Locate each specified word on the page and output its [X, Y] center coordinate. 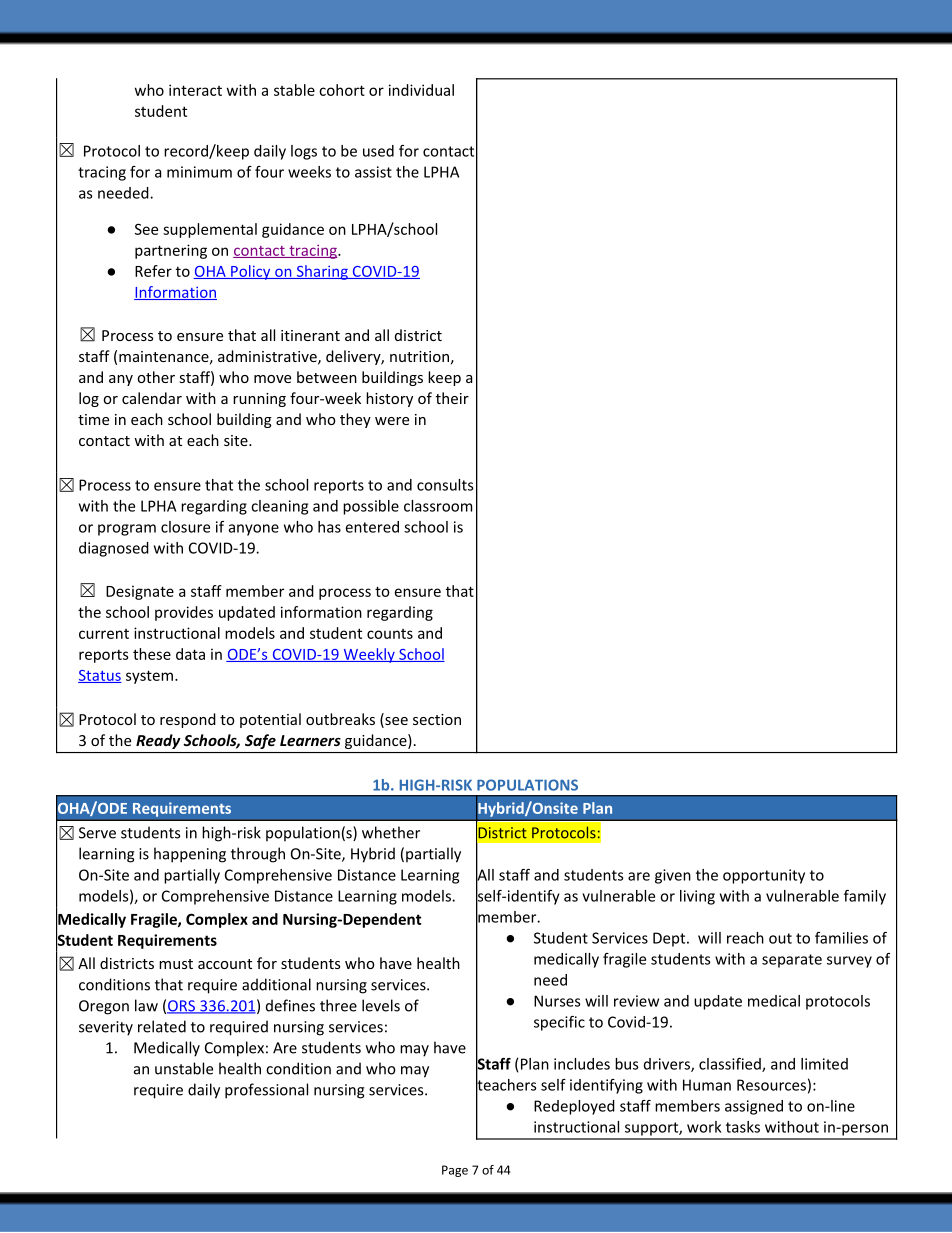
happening [190, 855]
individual [421, 90]
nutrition [419, 356]
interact [195, 90]
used [378, 151]
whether [391, 832]
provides [184, 613]
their [452, 398]
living [697, 897]
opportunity [764, 876]
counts [390, 634]
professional [266, 1091]
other [156, 377]
